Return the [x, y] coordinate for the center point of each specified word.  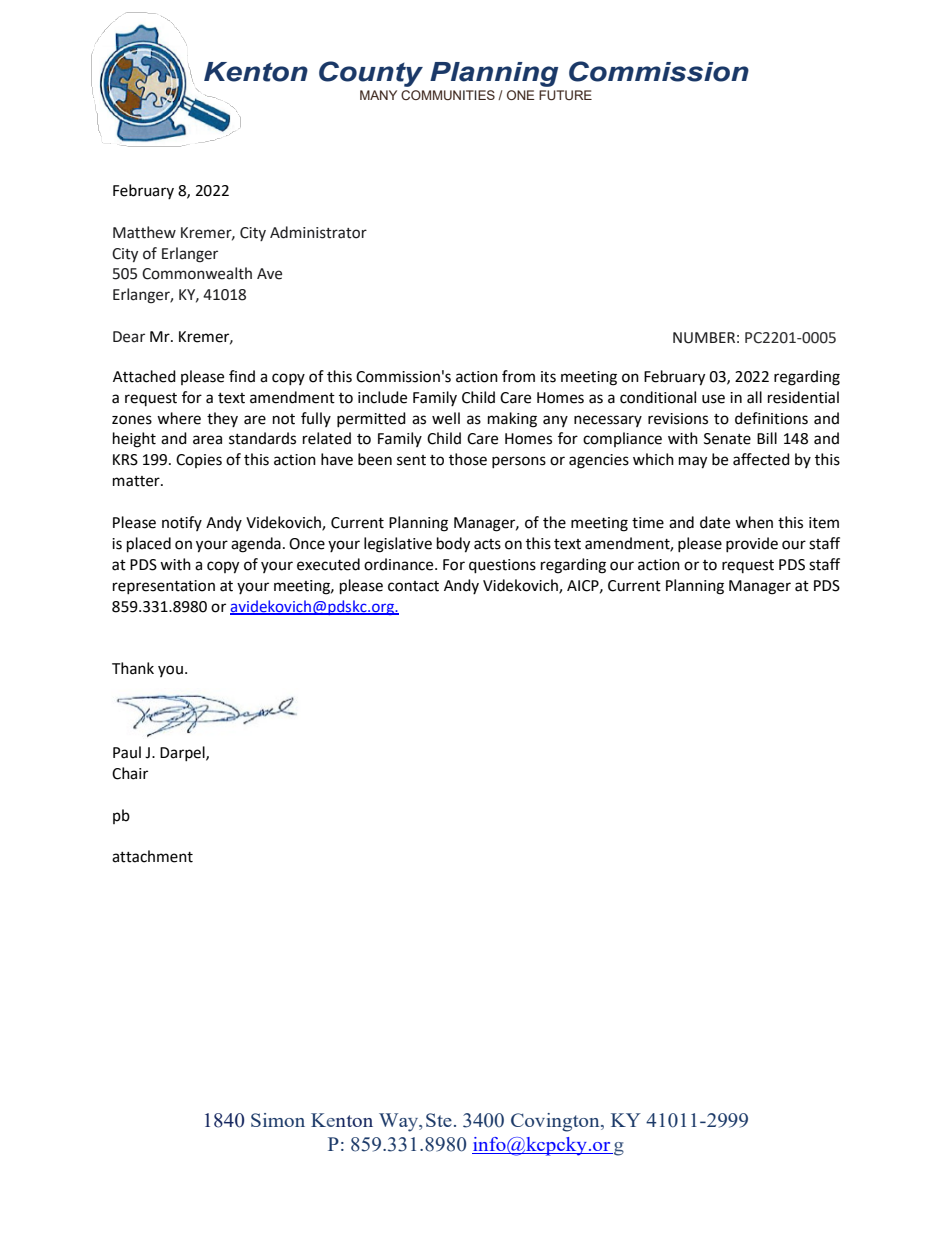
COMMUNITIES [448, 95]
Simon [278, 1120]
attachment [152, 856]
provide [752, 544]
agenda [256, 545]
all [754, 397]
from [518, 376]
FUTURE [565, 95]
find [242, 376]
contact [413, 586]
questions [502, 566]
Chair [130, 773]
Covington [556, 1122]
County [371, 74]
